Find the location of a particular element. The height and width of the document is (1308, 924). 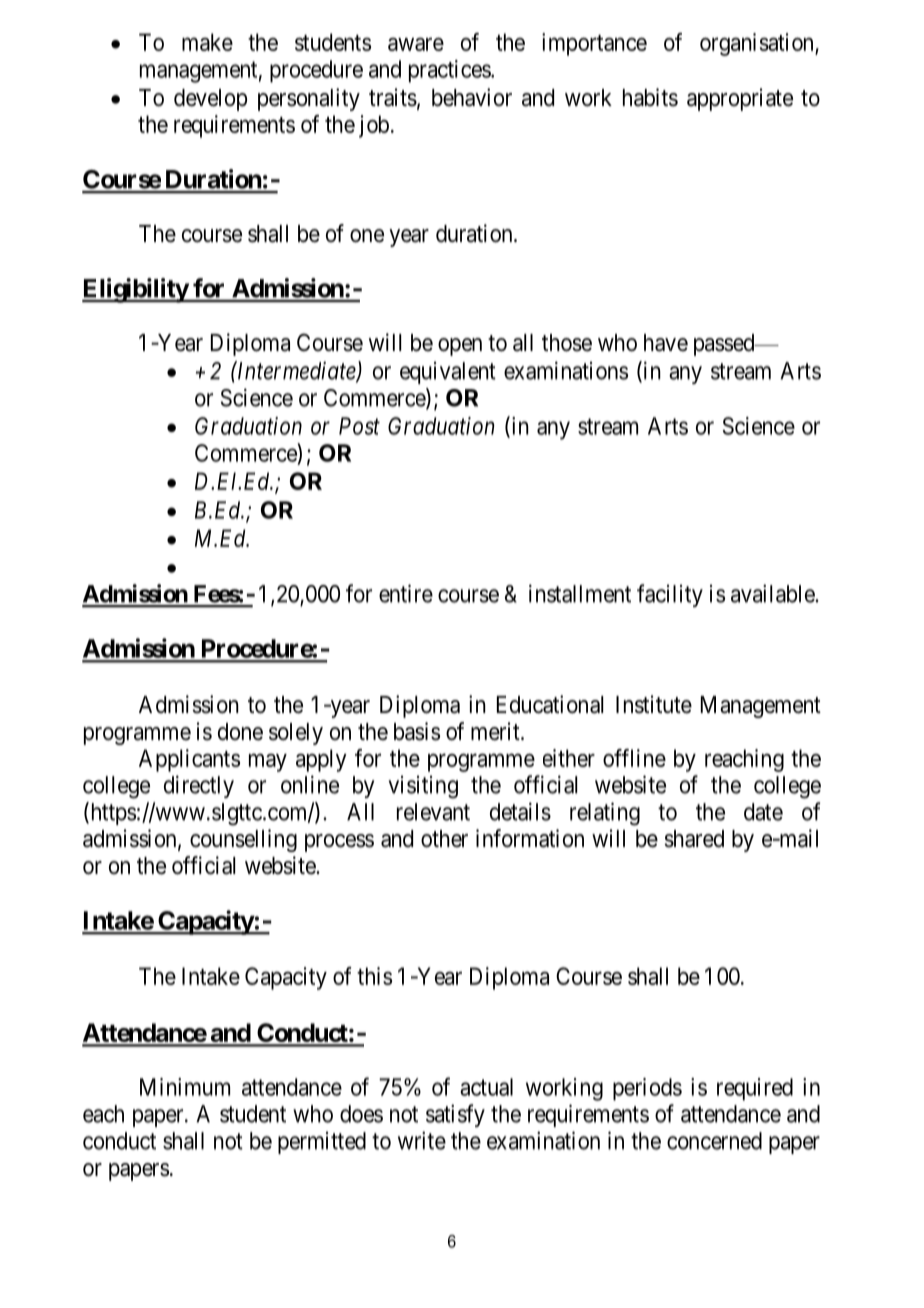

appropriate is located at coordinates (740, 99).
